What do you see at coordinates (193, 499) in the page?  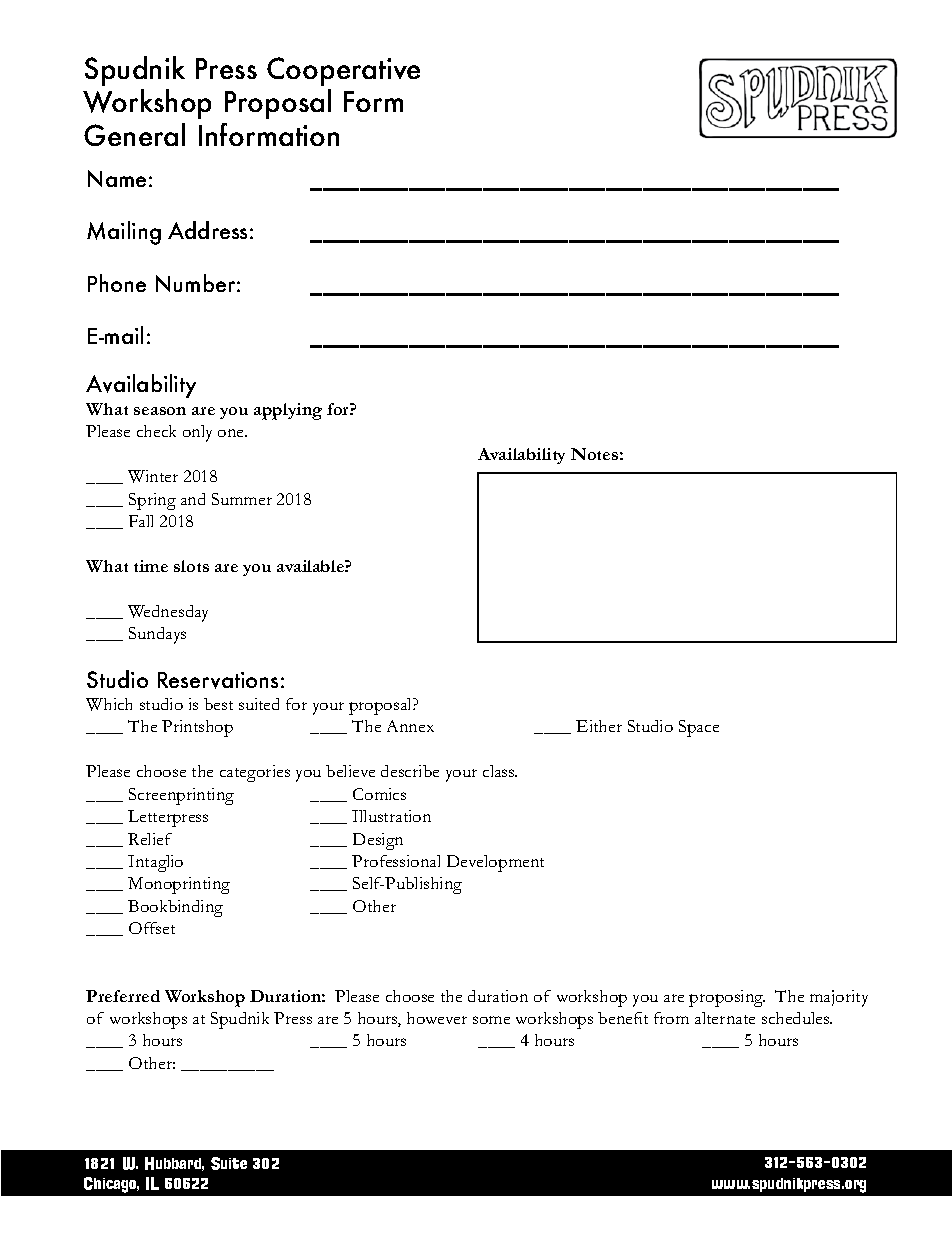 I see `and` at bounding box center [193, 499].
